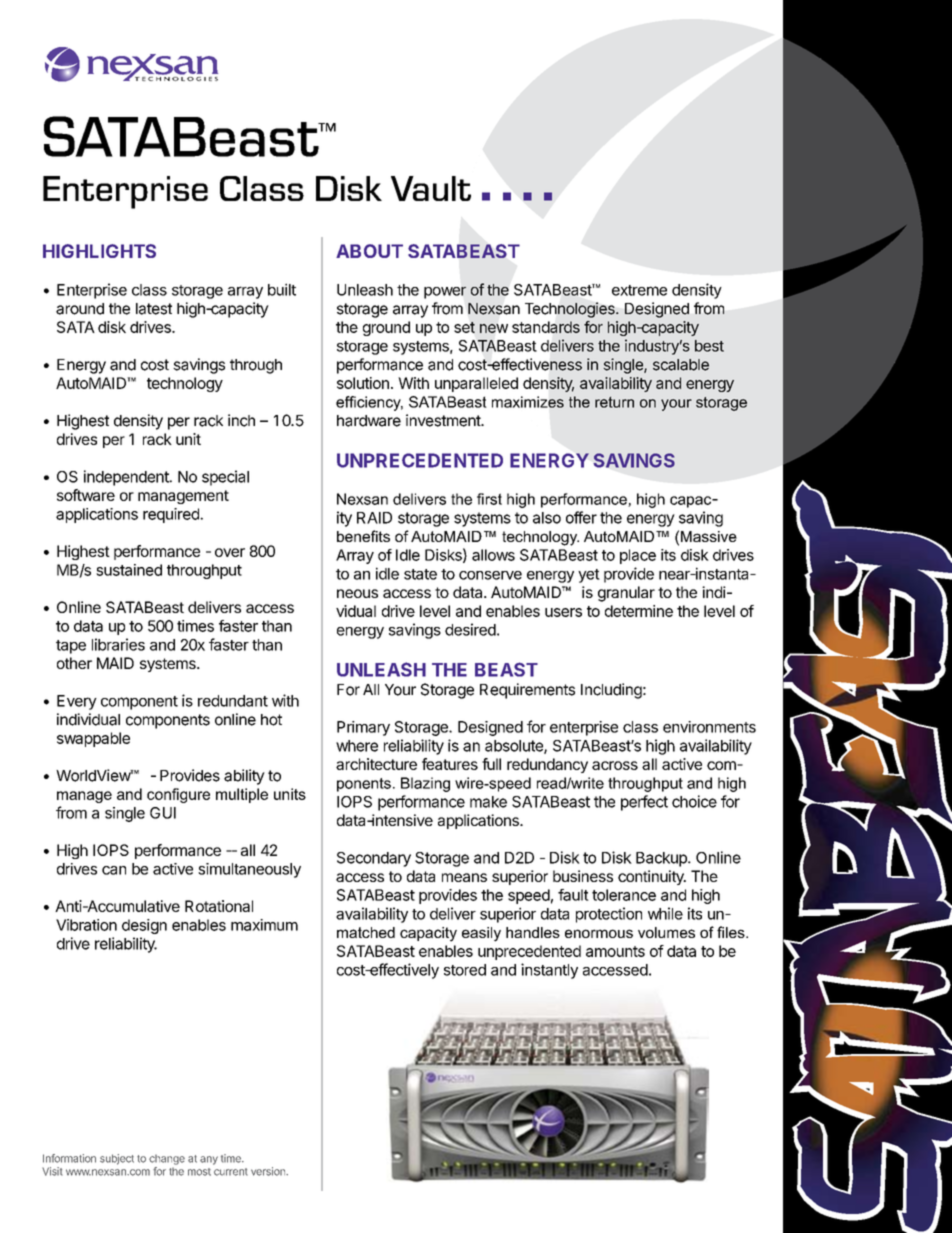  I want to click on version, so click(269, 1171).
